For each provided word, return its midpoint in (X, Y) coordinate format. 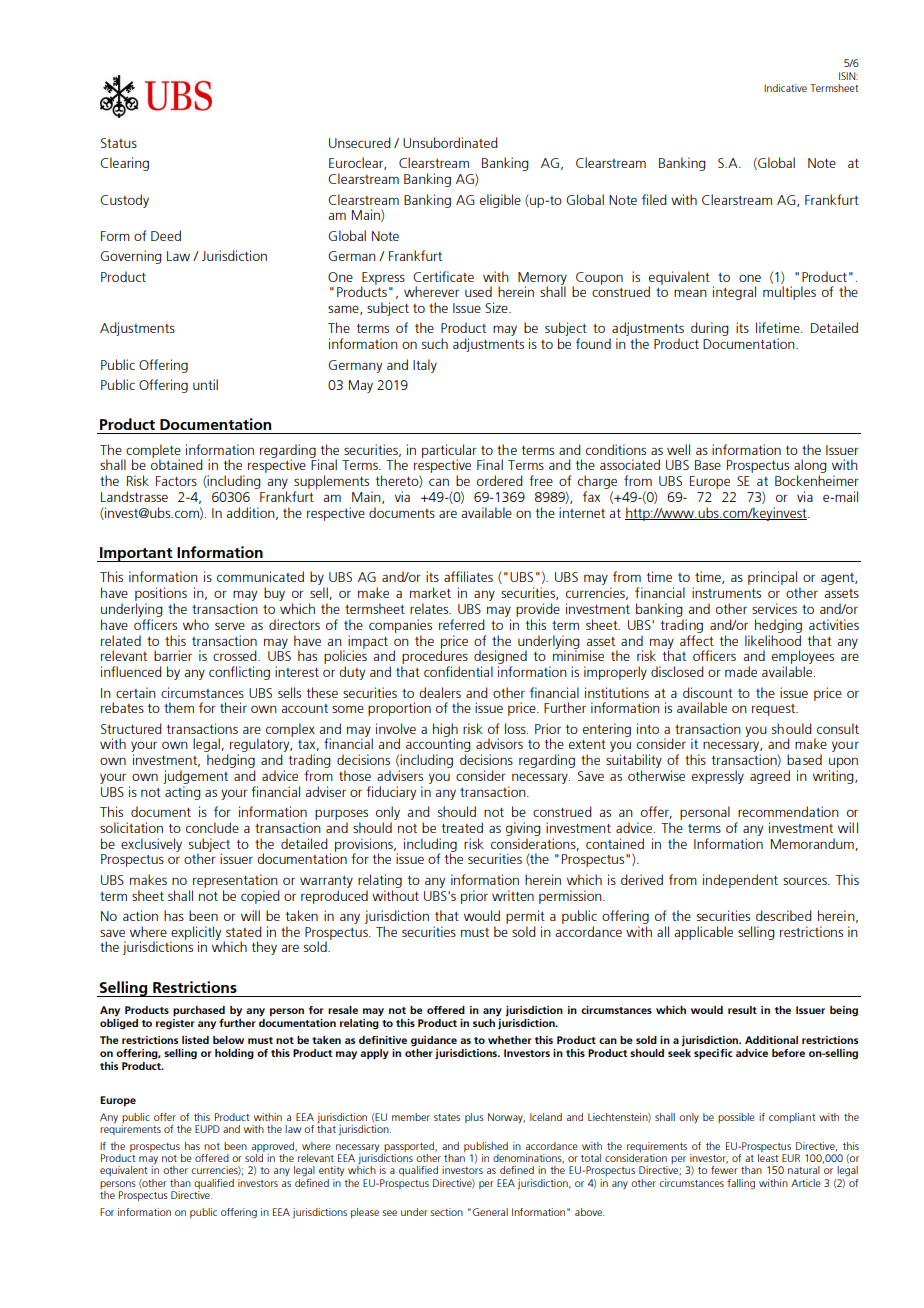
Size (497, 307)
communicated (260, 576)
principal (774, 579)
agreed (770, 777)
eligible (500, 201)
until (205, 384)
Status (119, 143)
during (710, 329)
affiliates (468, 576)
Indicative (785, 88)
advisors (499, 743)
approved (274, 1148)
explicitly (195, 934)
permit (525, 917)
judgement (195, 777)
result (742, 1010)
